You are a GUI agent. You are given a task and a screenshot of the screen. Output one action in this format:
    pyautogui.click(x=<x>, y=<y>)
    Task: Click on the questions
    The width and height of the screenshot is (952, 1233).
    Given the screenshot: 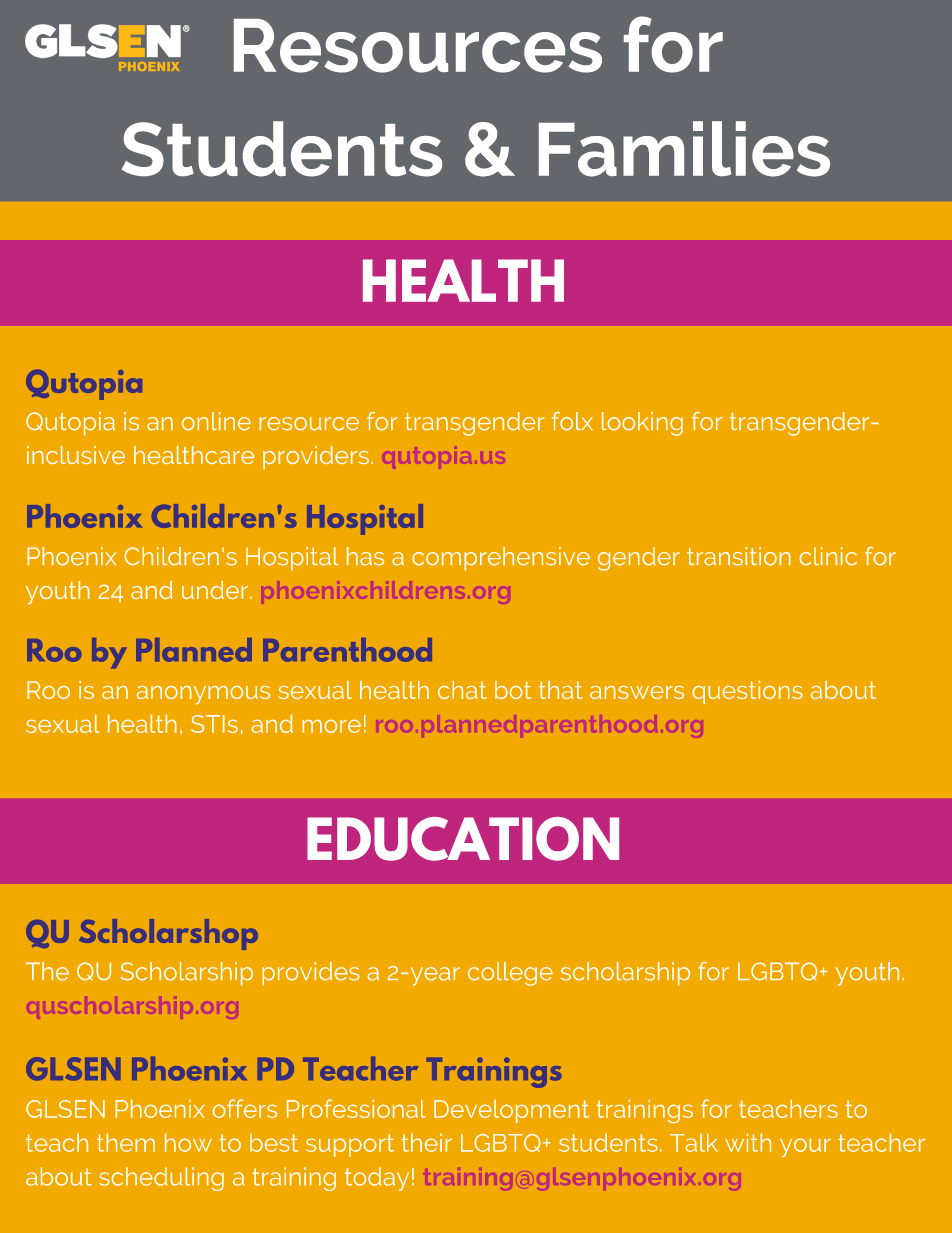 What is the action you would take?
    pyautogui.click(x=747, y=692)
